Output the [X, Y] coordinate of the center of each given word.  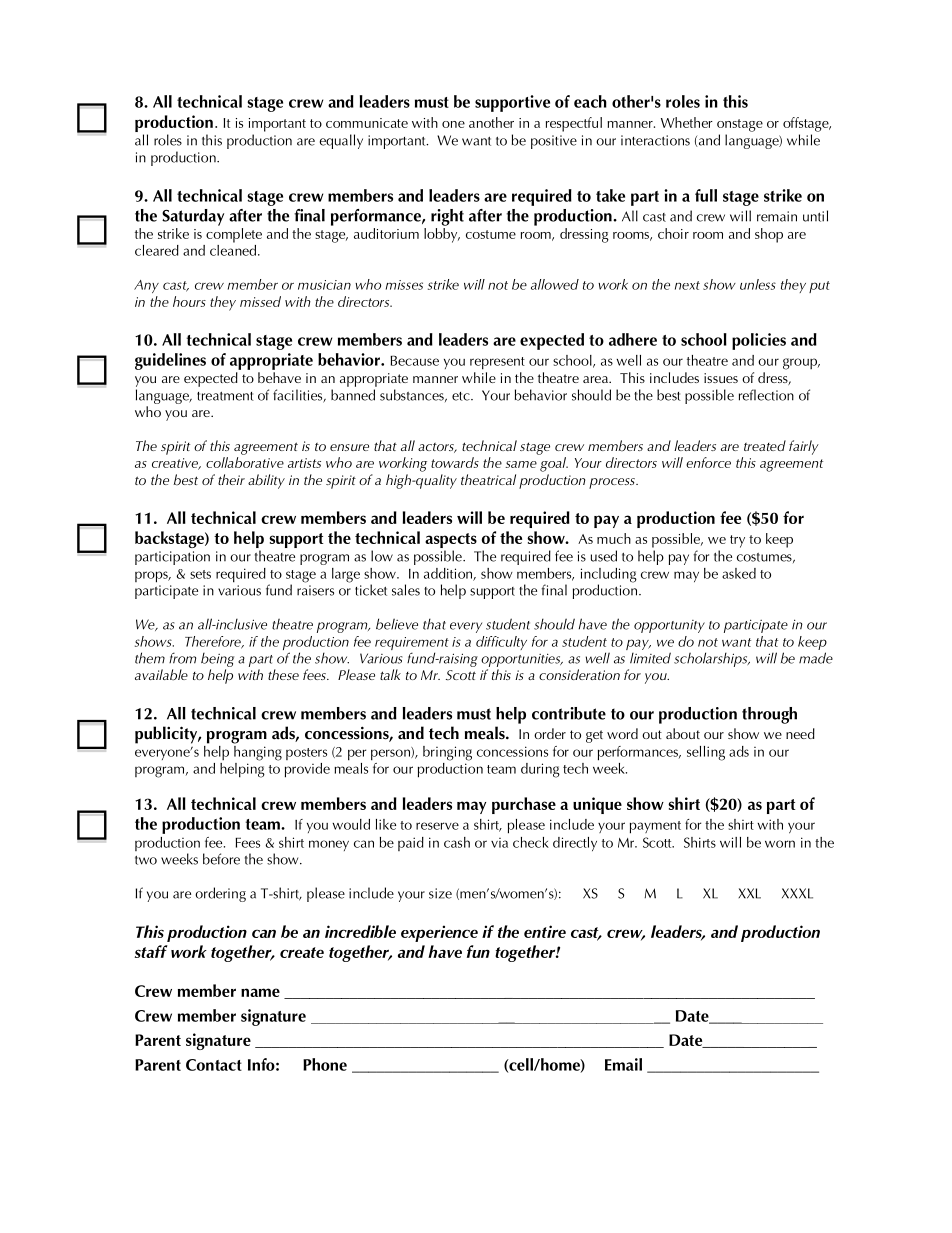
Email [623, 1064]
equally [341, 141]
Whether [687, 122]
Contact [214, 1065]
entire [545, 931]
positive [554, 142]
